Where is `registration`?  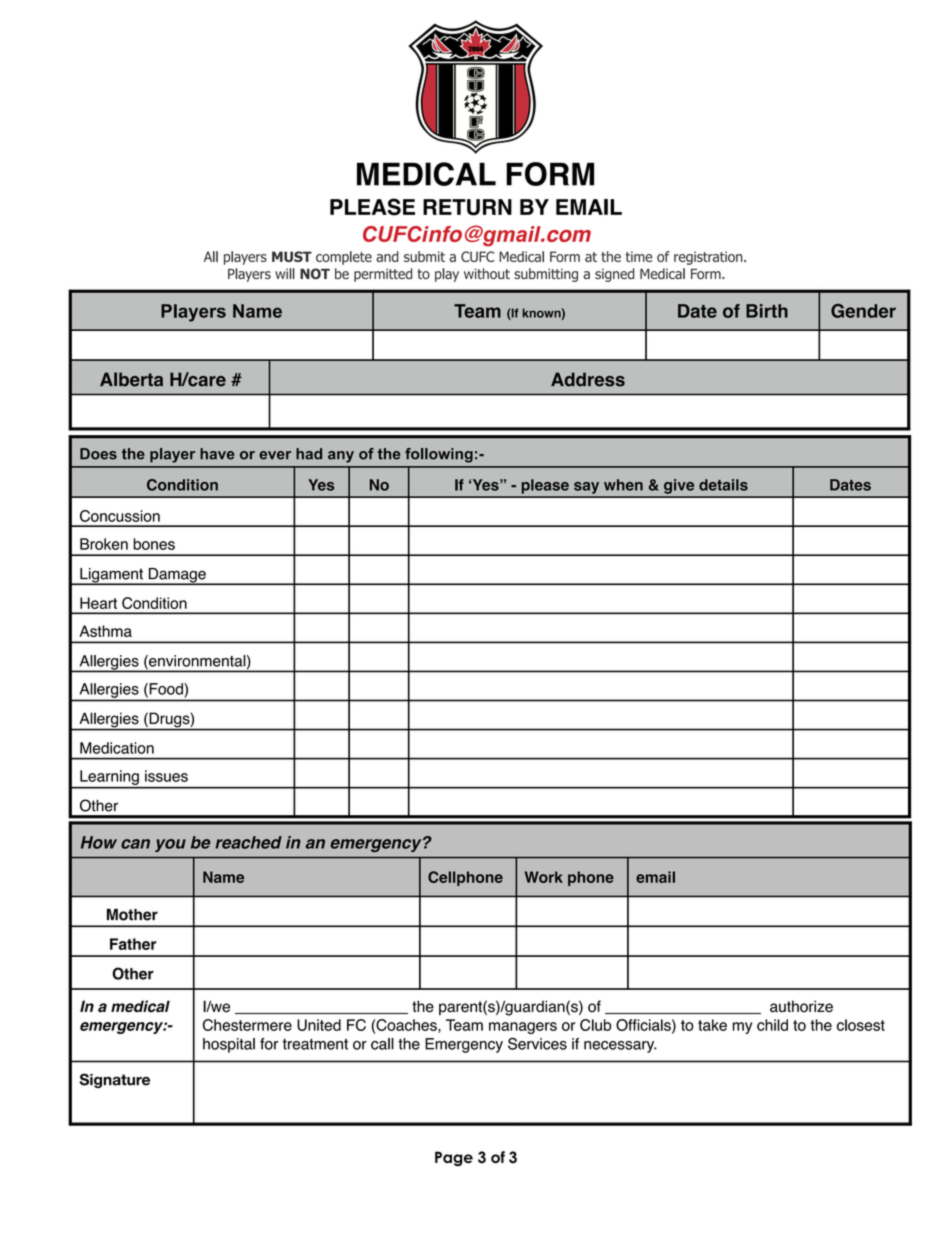 registration is located at coordinates (709, 258).
